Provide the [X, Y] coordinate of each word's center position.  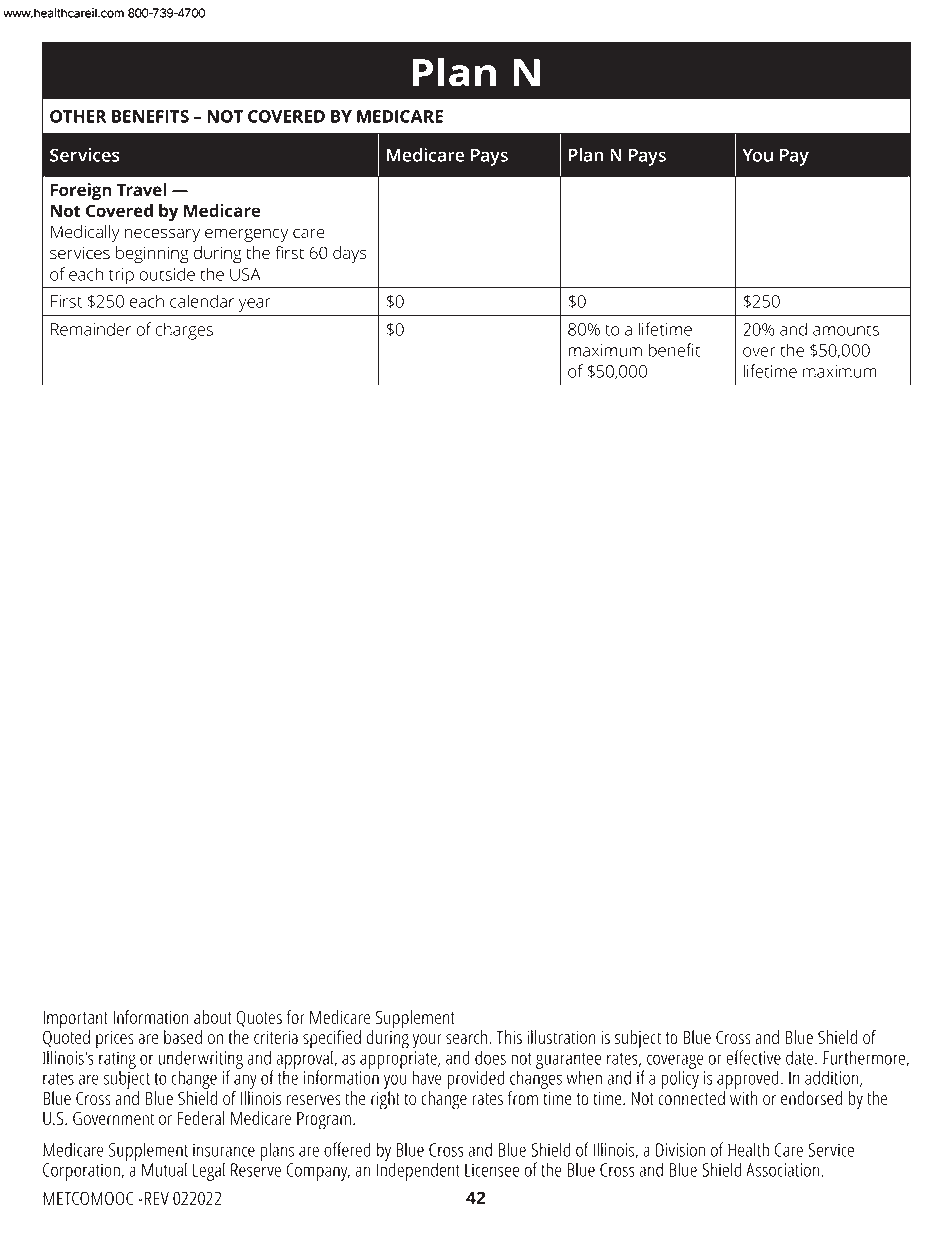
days [350, 254]
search [466, 1037]
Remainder [91, 329]
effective [754, 1057]
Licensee [492, 1170]
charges [184, 331]
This [509, 1037]
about [213, 1017]
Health [748, 1149]
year [255, 305]
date [801, 1057]
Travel [141, 189]
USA [245, 274]
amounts [846, 330]
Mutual [164, 1169]
